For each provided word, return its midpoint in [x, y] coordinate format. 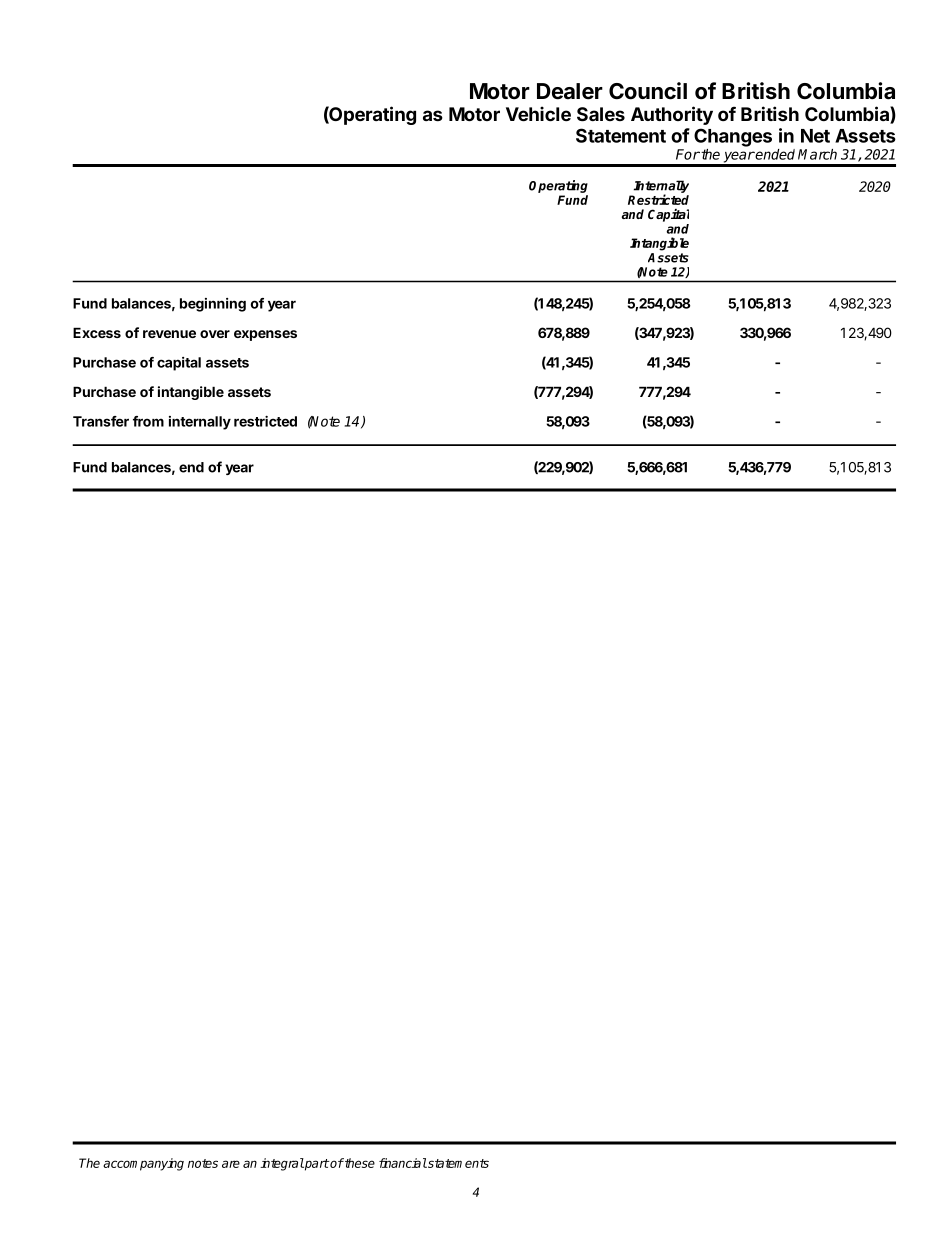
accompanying [143, 1164]
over [215, 334]
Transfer [101, 421]
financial [403, 1163]
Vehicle [538, 113]
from [148, 421]
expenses [265, 335]
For [688, 154]
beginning [213, 305]
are [231, 1164]
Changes [733, 137]
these [359, 1163]
